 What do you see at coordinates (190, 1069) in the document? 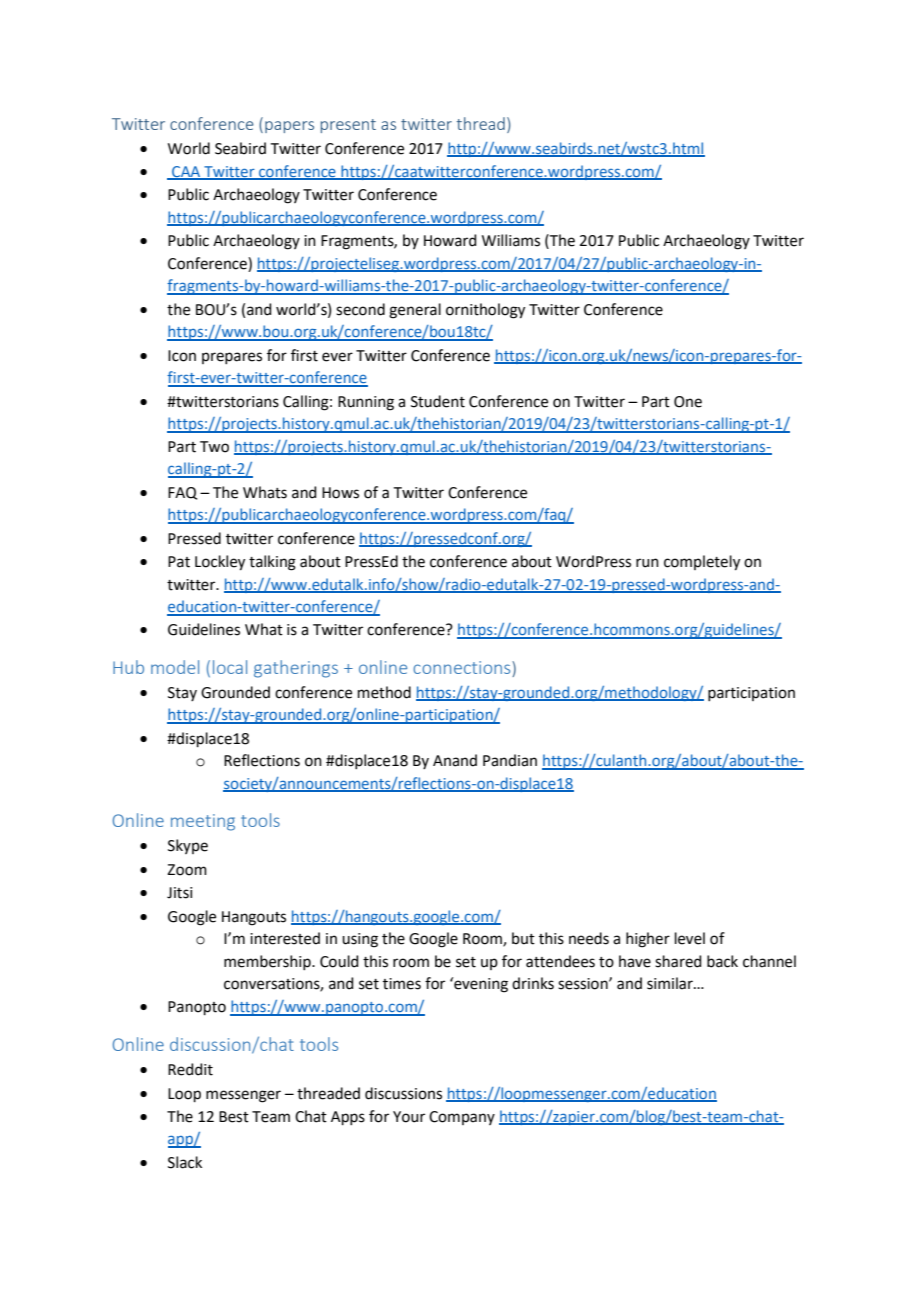
I see `Reddit` at bounding box center [190, 1069].
